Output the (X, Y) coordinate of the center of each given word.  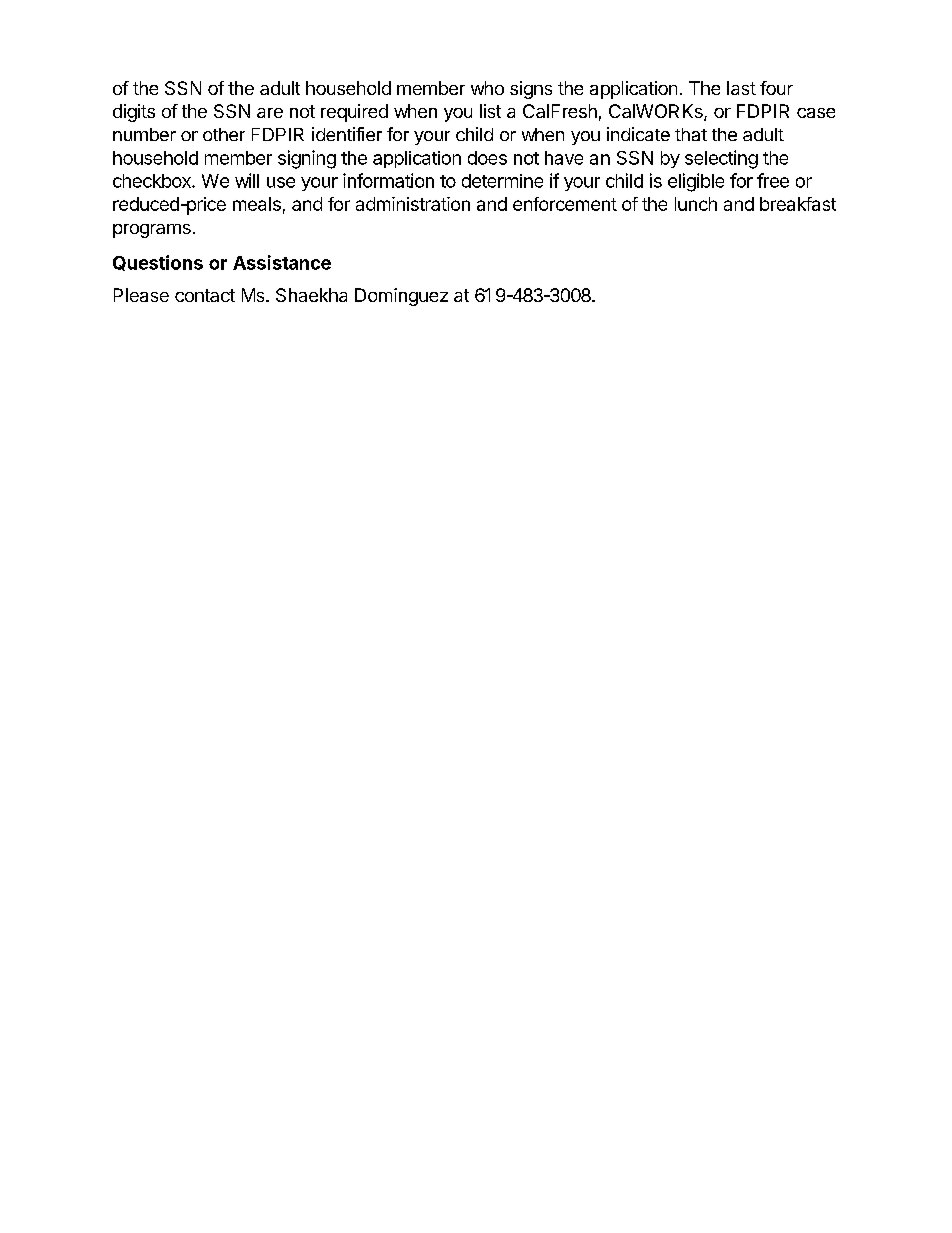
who (487, 88)
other (224, 134)
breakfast (798, 204)
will (247, 180)
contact (205, 295)
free (773, 180)
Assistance (282, 262)
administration (413, 204)
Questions (158, 263)
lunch (696, 204)
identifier (347, 134)
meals (257, 204)
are (270, 113)
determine (502, 181)
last (741, 88)
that (691, 134)
